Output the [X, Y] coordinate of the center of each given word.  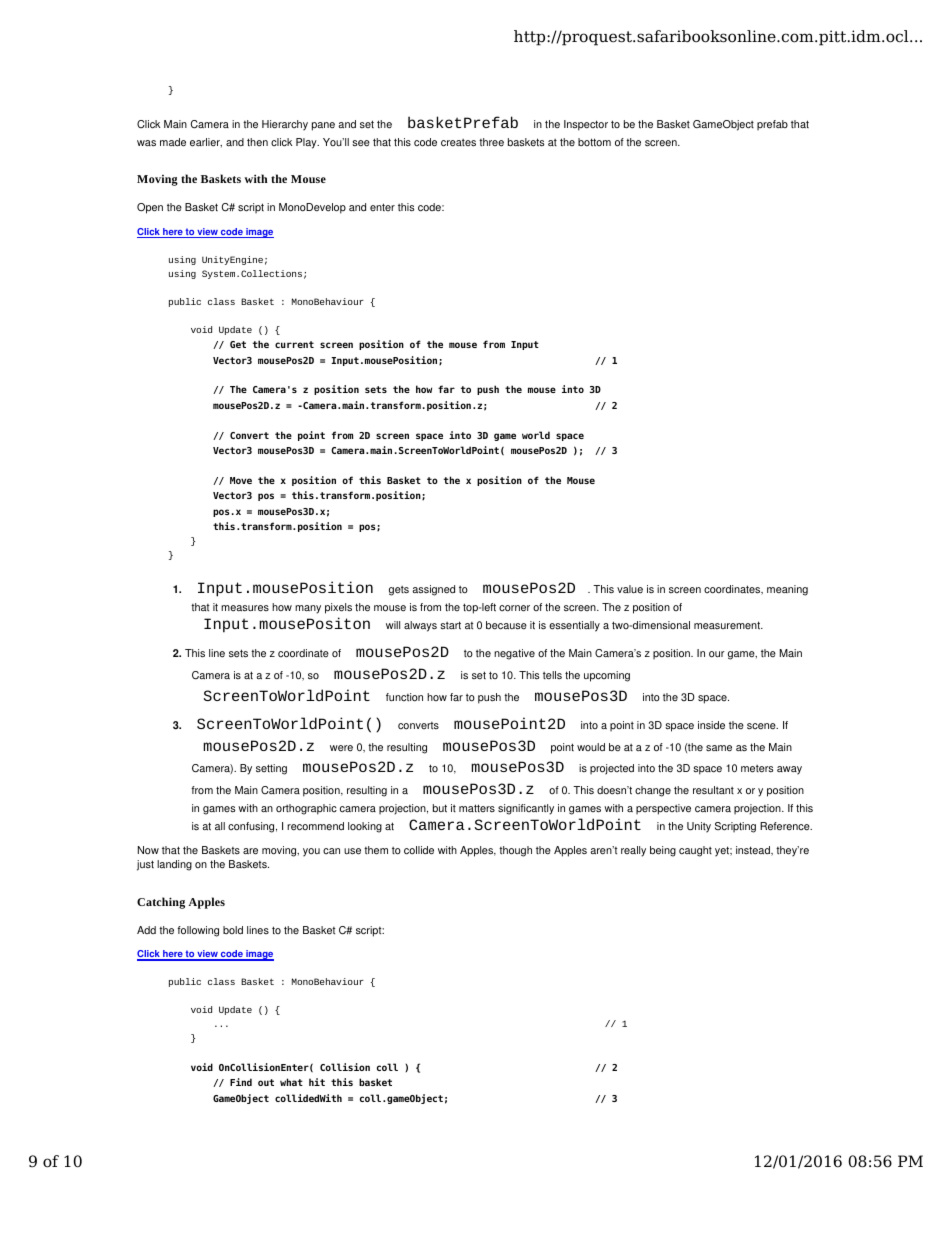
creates [458, 143]
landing [174, 865]
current [294, 344]
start [450, 625]
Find [241, 1082]
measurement [728, 625]
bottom [594, 142]
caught [695, 851]
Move [241, 480]
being [663, 851]
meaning [787, 590]
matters [477, 808]
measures [245, 608]
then [257, 142]
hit [317, 1082]
